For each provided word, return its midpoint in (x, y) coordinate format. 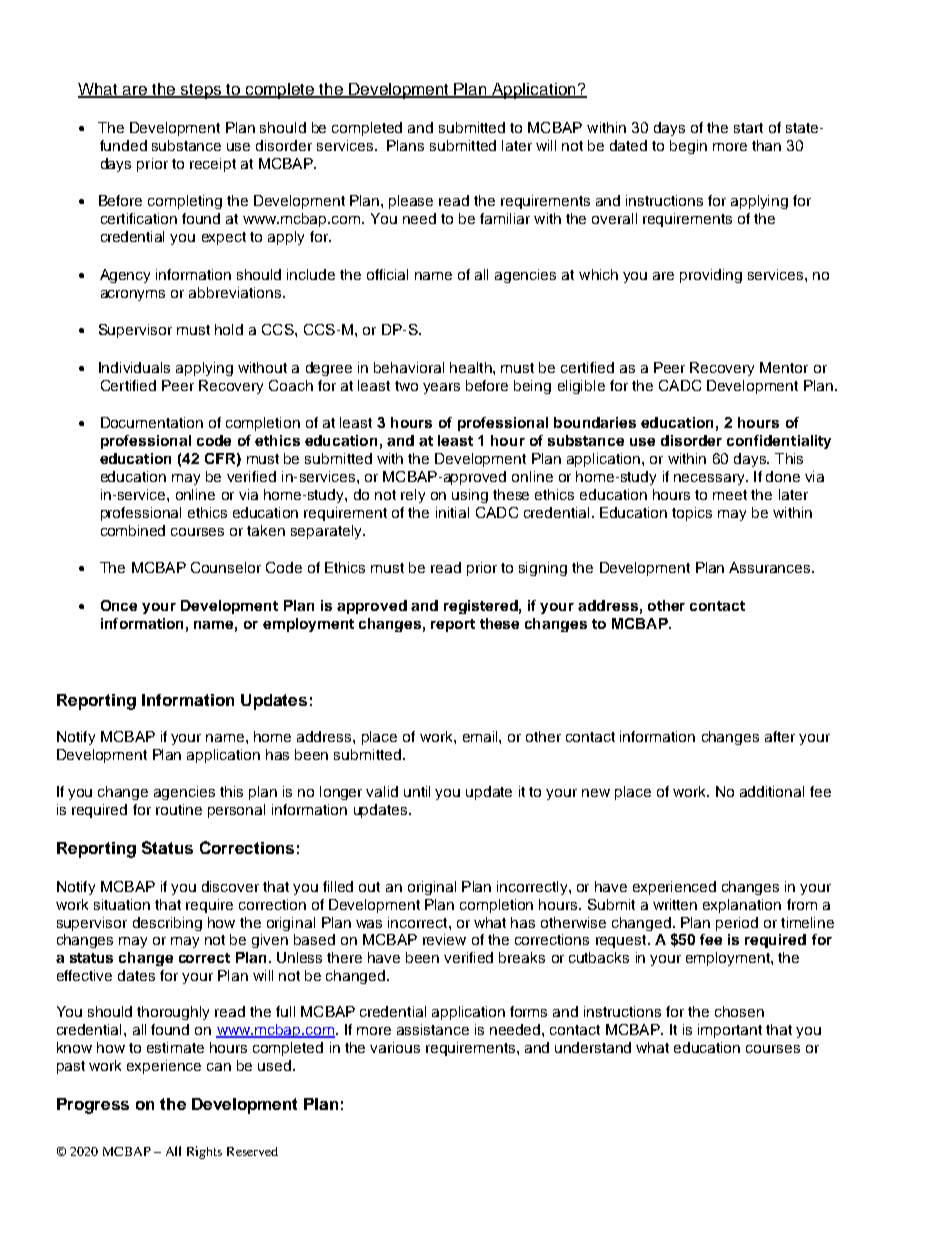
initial (452, 512)
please (411, 202)
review (444, 939)
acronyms (133, 295)
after (780, 736)
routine (179, 809)
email (481, 736)
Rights (204, 1152)
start (748, 128)
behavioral (409, 367)
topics (692, 514)
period (737, 924)
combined (133, 530)
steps (201, 91)
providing (711, 276)
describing (167, 924)
